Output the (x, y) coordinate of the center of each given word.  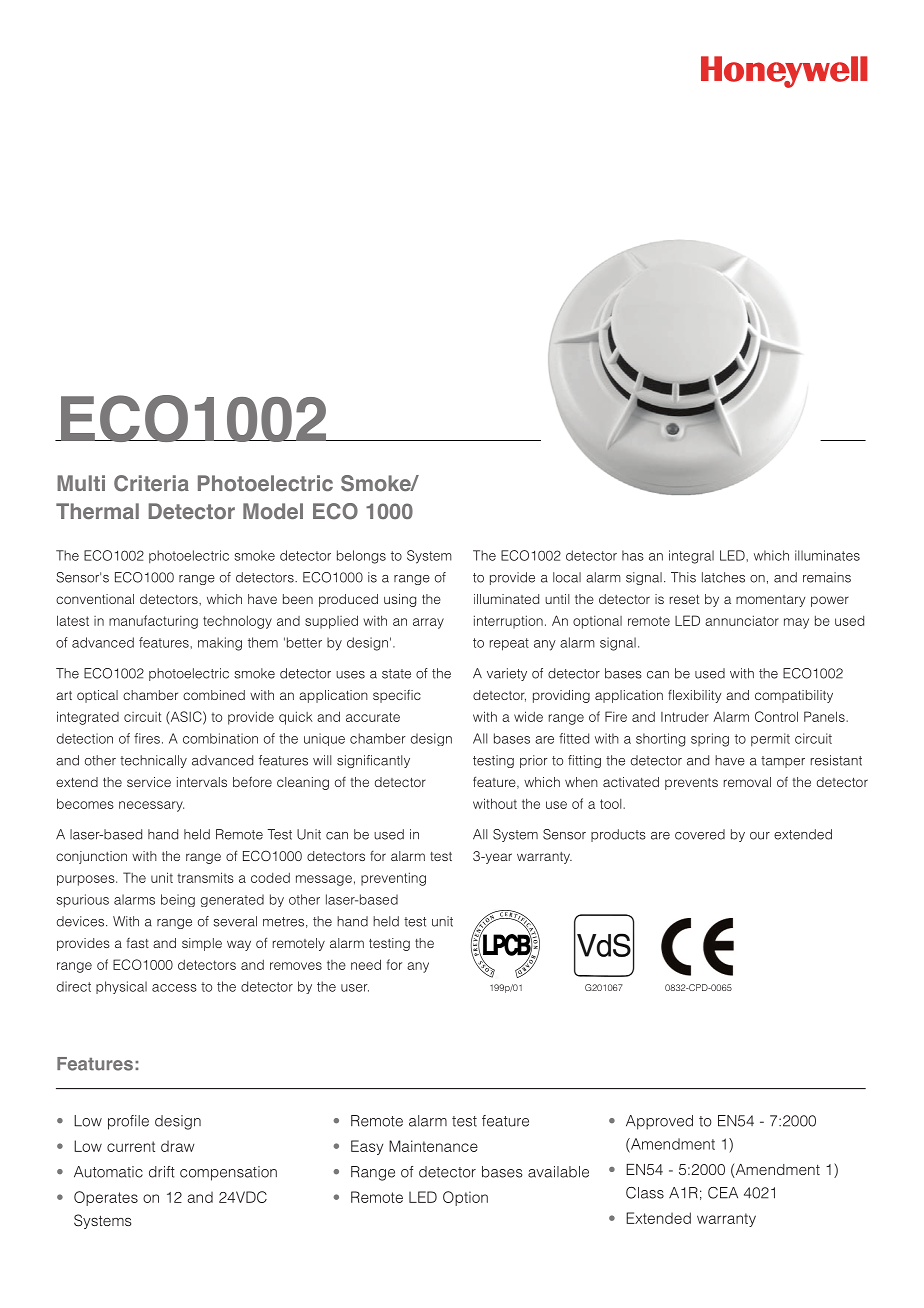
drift (162, 1172)
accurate (373, 717)
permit (770, 740)
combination (220, 738)
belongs (361, 557)
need (366, 964)
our (760, 836)
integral (691, 557)
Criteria (151, 483)
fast (138, 943)
